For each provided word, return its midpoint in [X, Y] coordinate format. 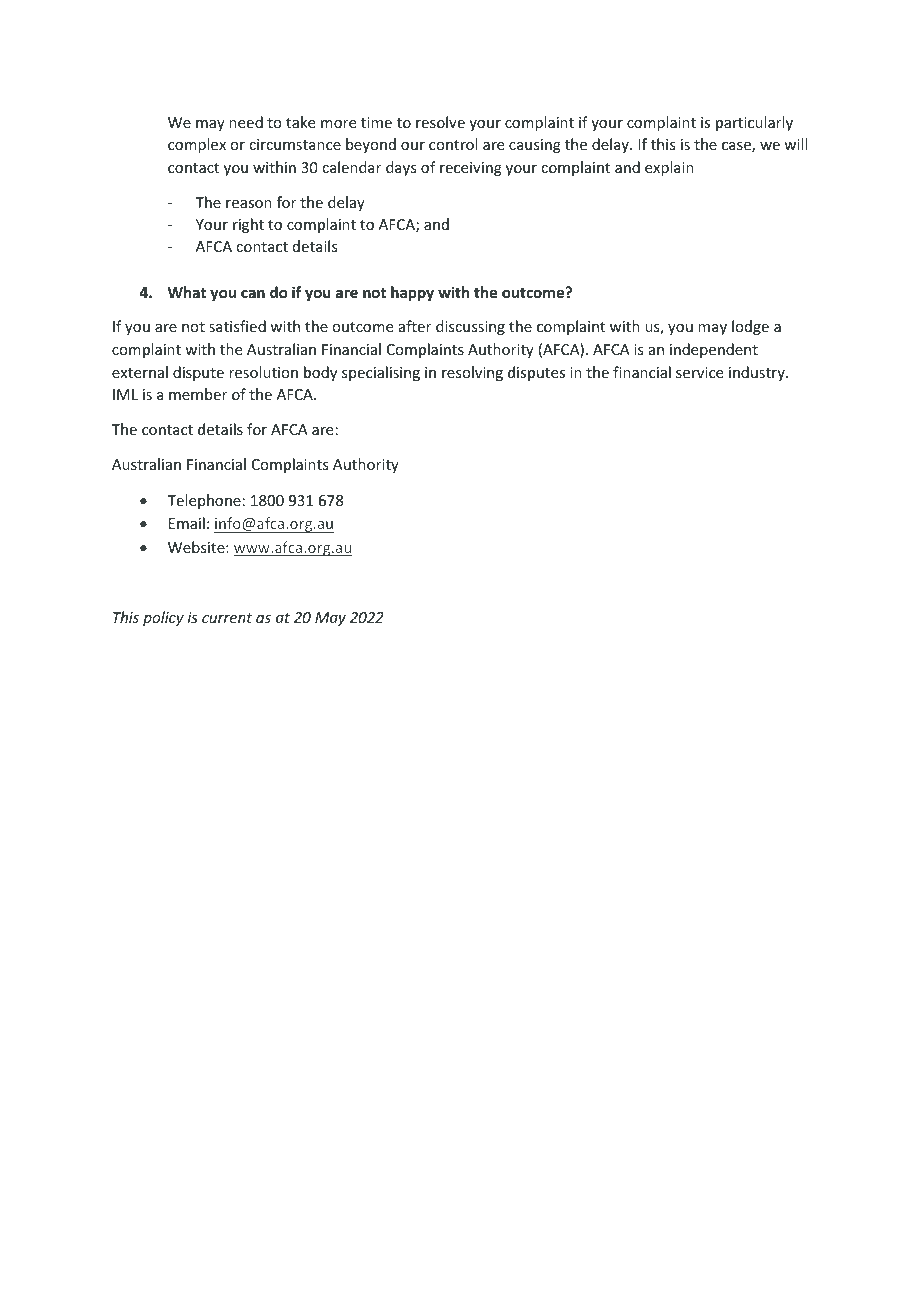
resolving [472, 373]
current [227, 618]
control [453, 144]
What [187, 292]
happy [412, 293]
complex [197, 145]
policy [163, 618]
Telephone [204, 501]
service [699, 372]
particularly [754, 123]
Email [187, 523]
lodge [750, 327]
